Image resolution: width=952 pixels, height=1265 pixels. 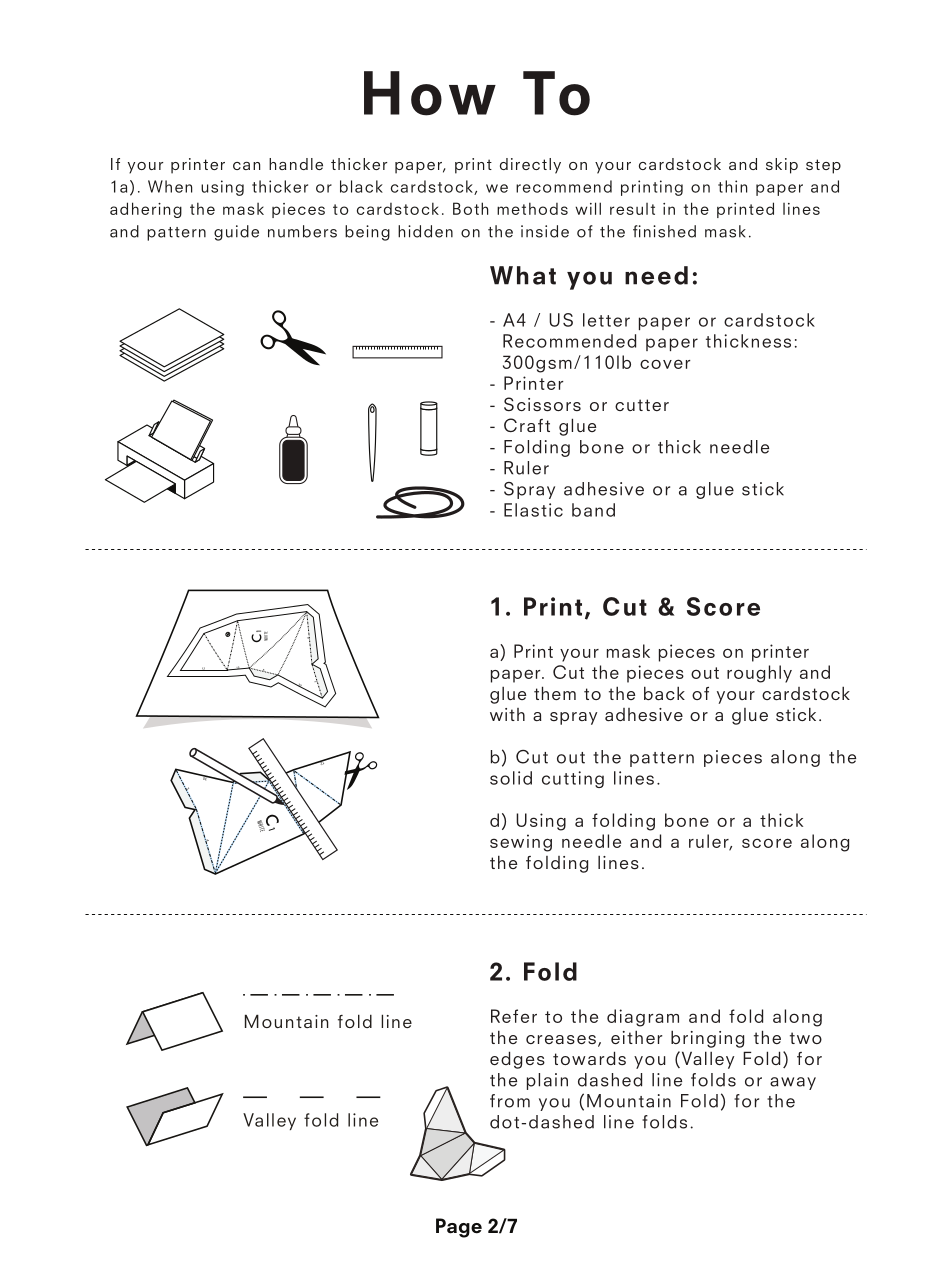 I want to click on skip, so click(x=782, y=166).
